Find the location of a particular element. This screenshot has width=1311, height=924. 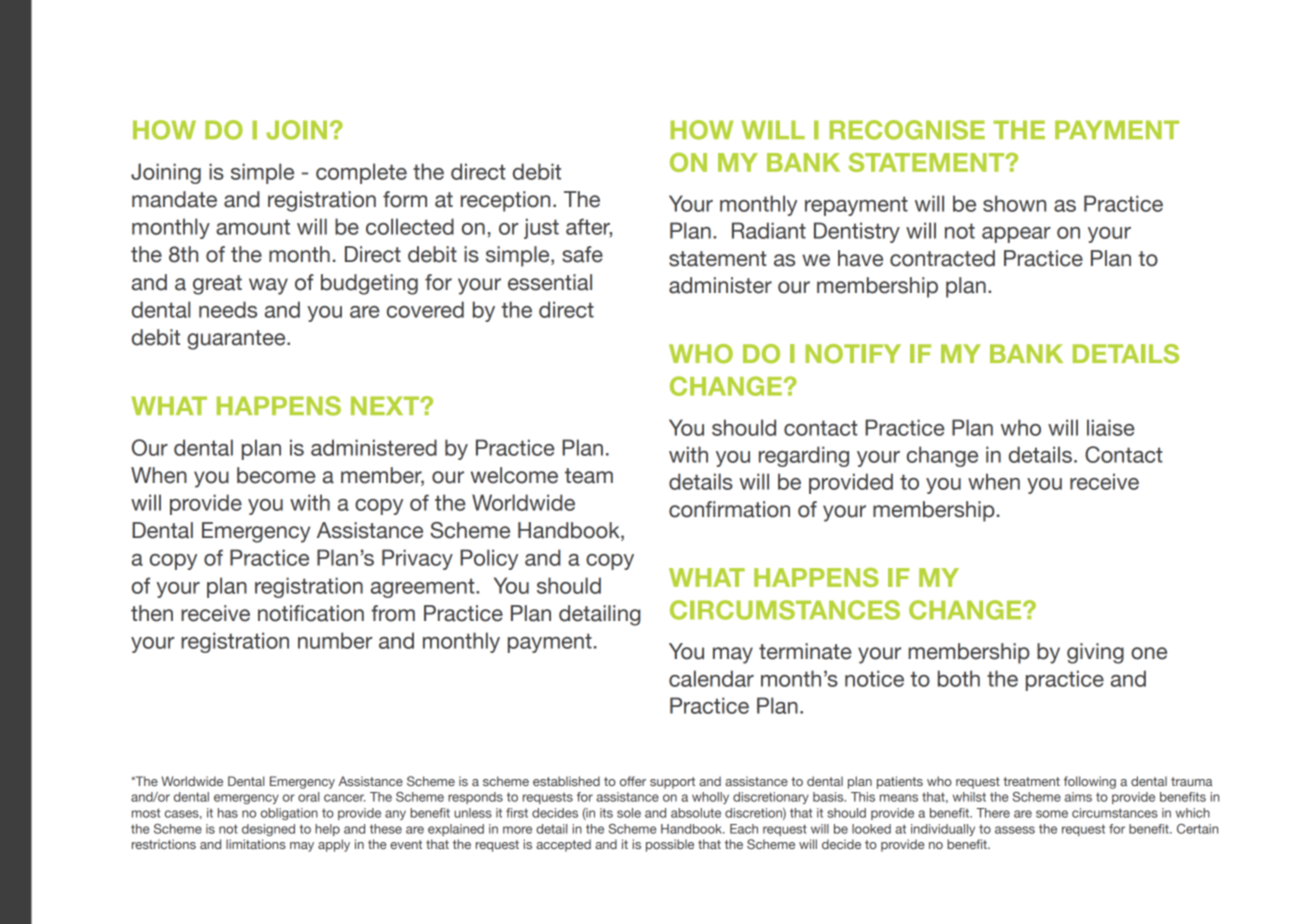

NOTIFY is located at coordinates (853, 354).
